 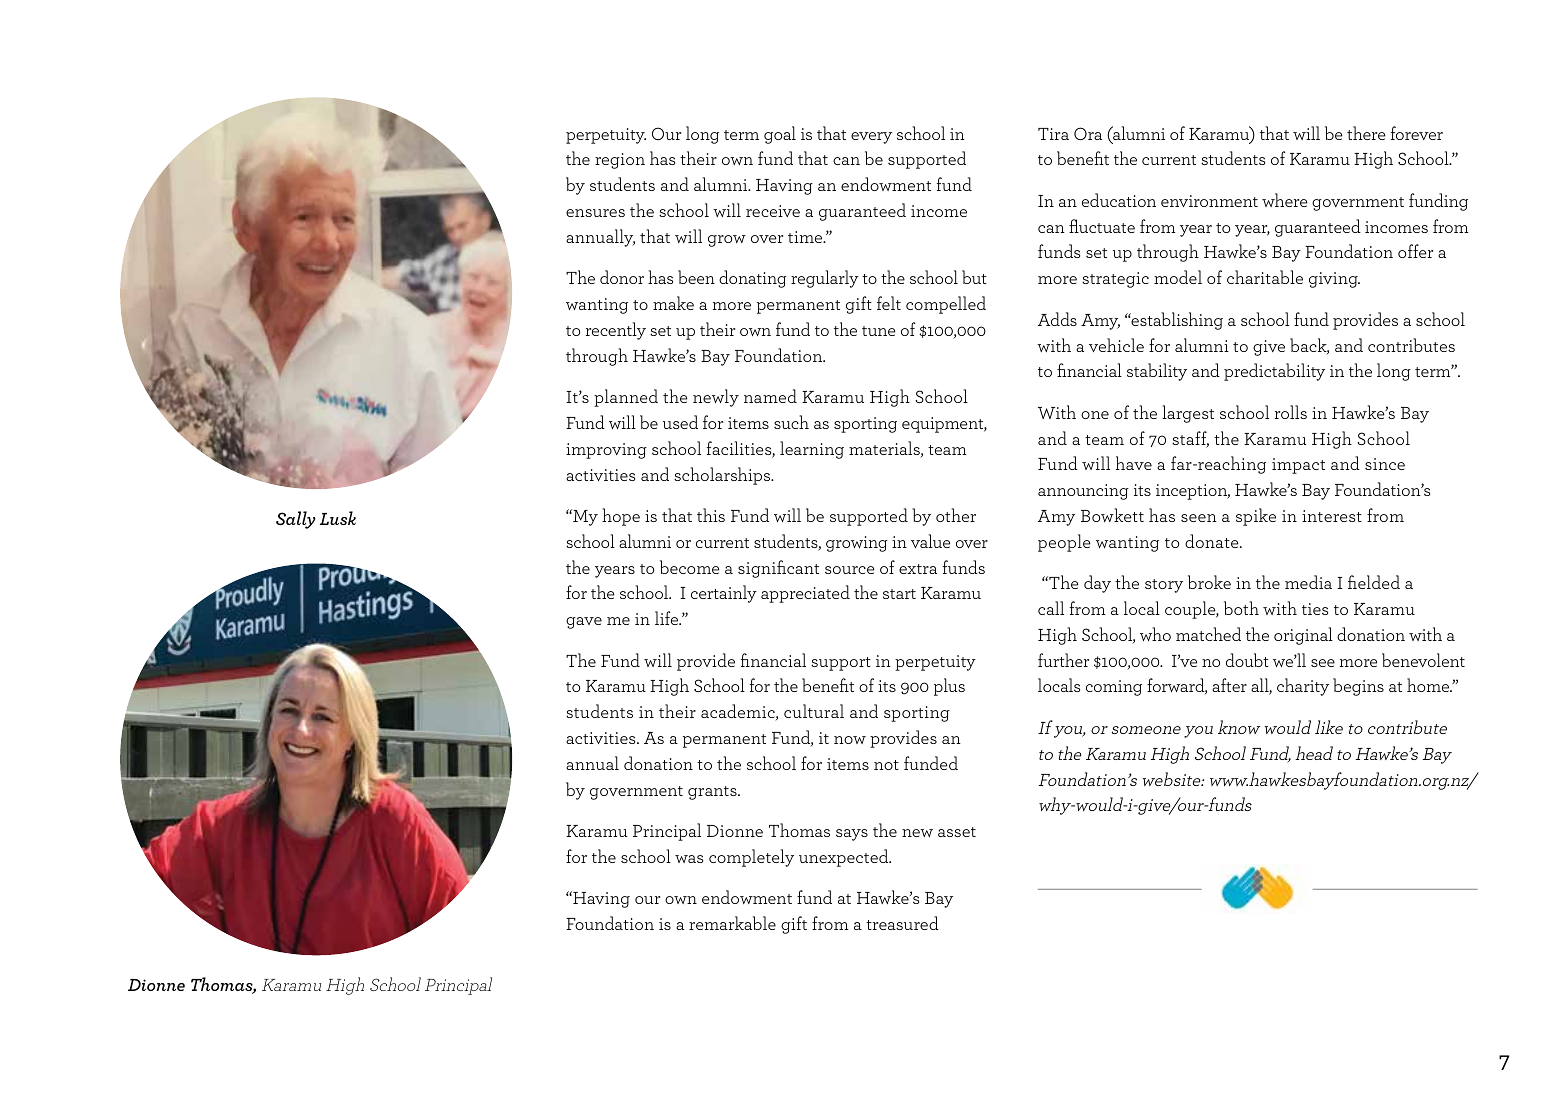 I want to click on gave, so click(x=584, y=623).
